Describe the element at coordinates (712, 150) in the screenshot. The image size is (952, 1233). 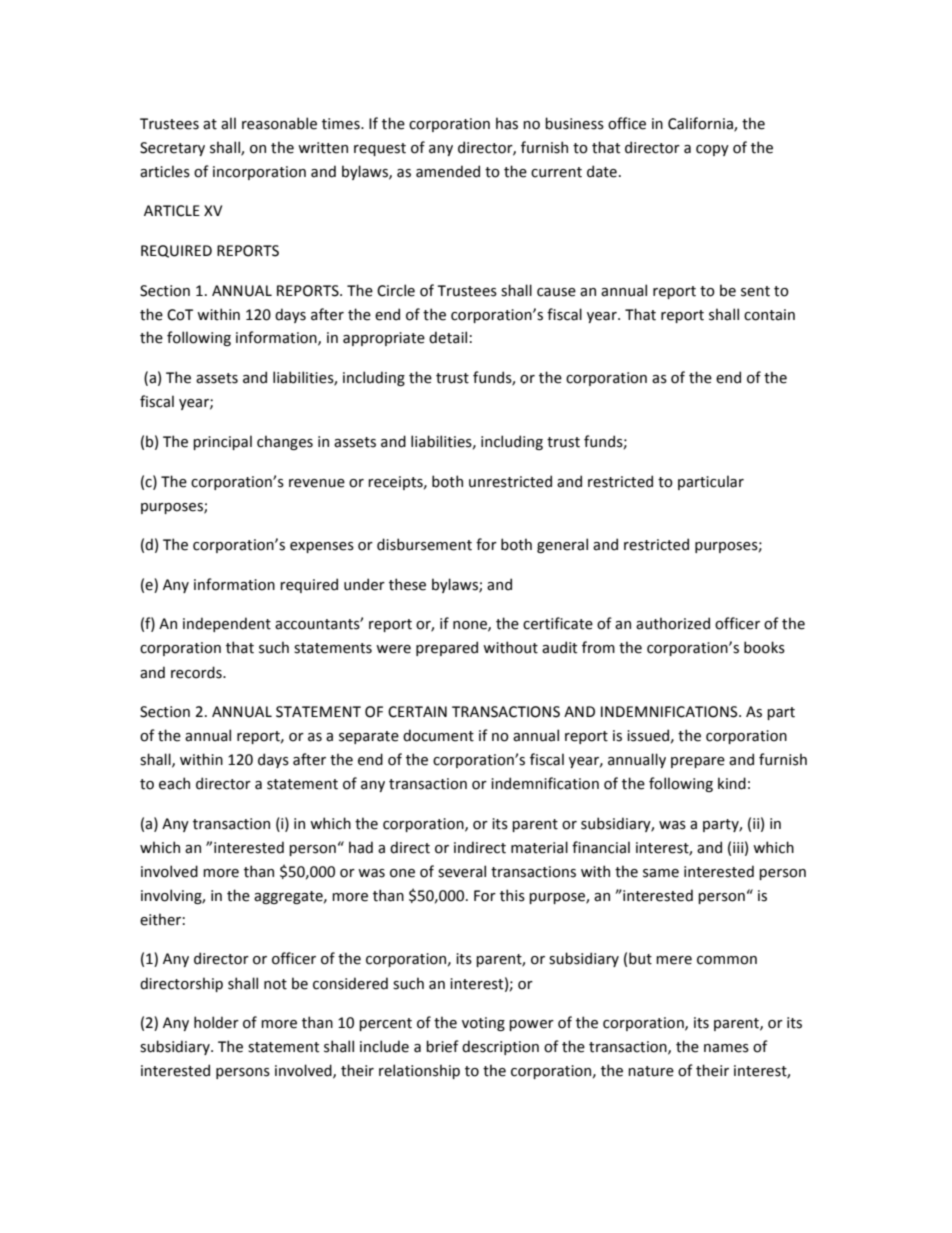
I see `copy` at that location.
